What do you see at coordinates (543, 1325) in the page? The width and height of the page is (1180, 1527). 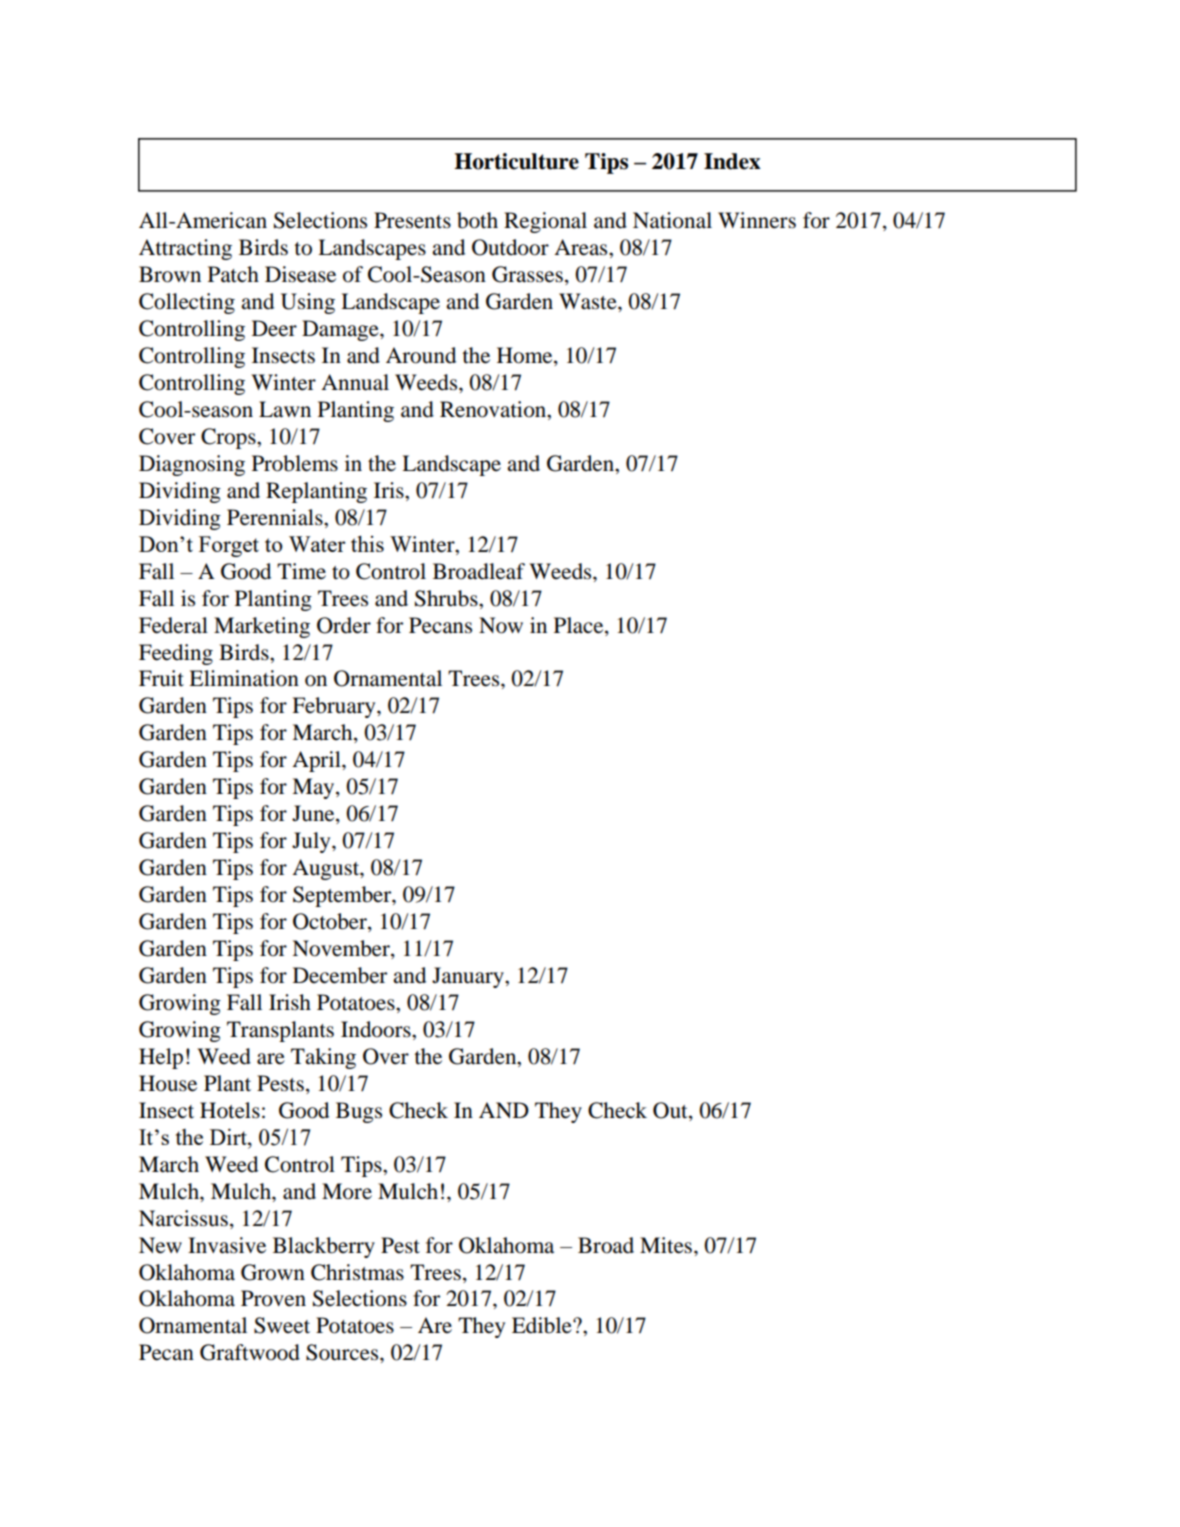 I see `Edible` at bounding box center [543, 1325].
